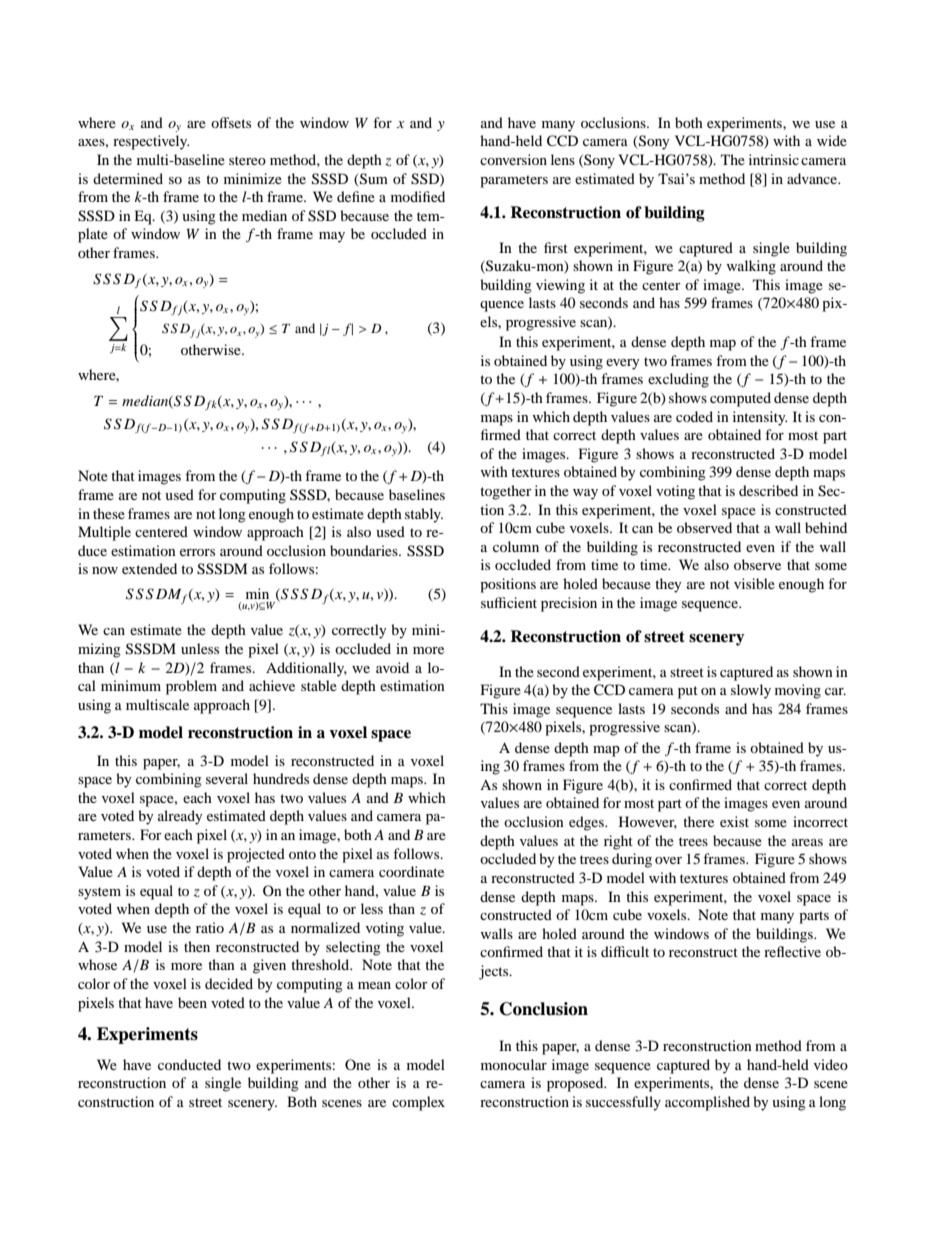 This page has height=1233, width=952. I want to click on intrinsic, so click(774, 159).
